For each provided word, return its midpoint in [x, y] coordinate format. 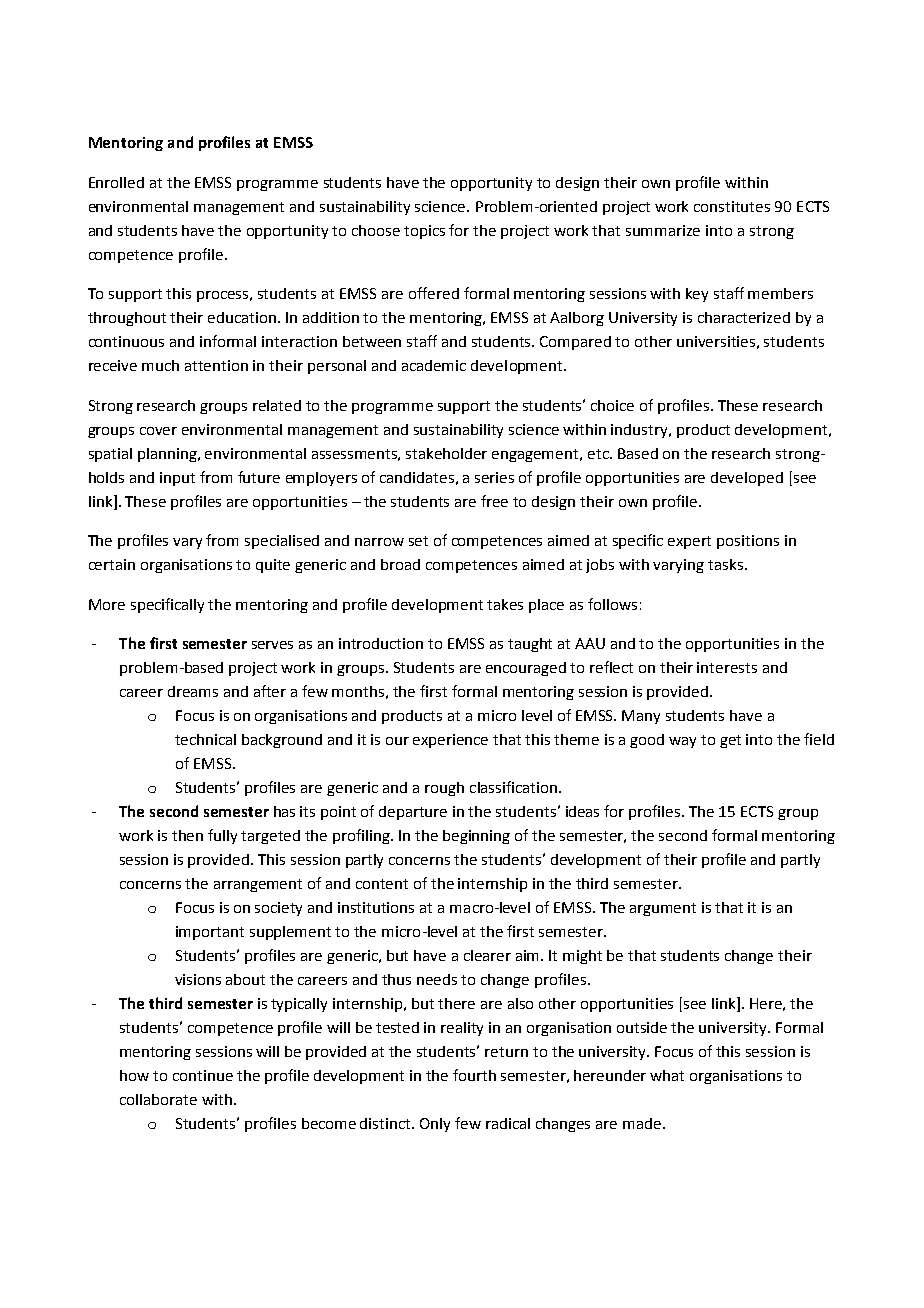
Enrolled [116, 182]
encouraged [526, 669]
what [667, 1075]
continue [203, 1075]
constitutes [732, 206]
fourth [474, 1075]
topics [424, 232]
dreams [193, 691]
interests [727, 667]
